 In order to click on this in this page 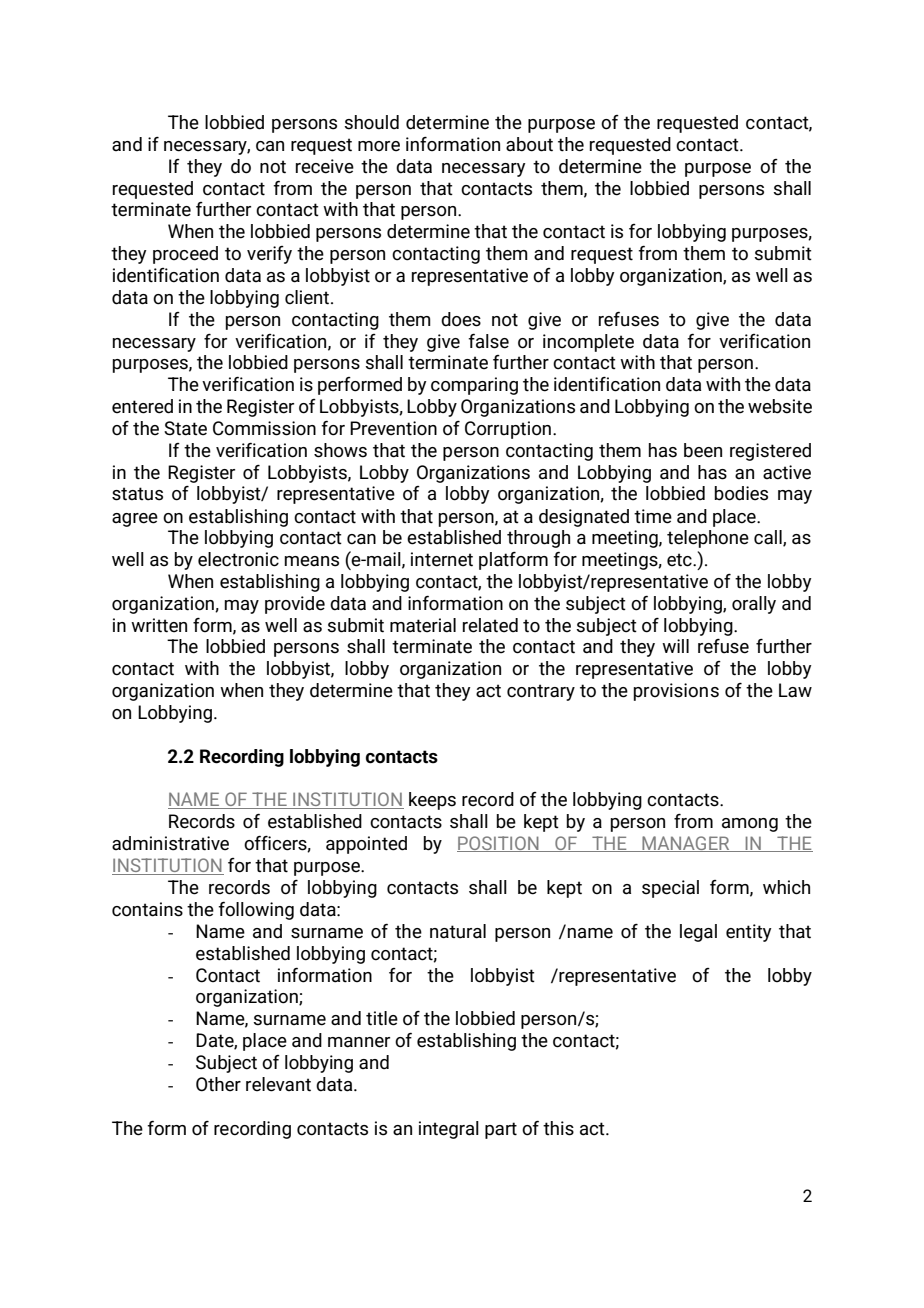, I will do `click(558, 1128)`.
